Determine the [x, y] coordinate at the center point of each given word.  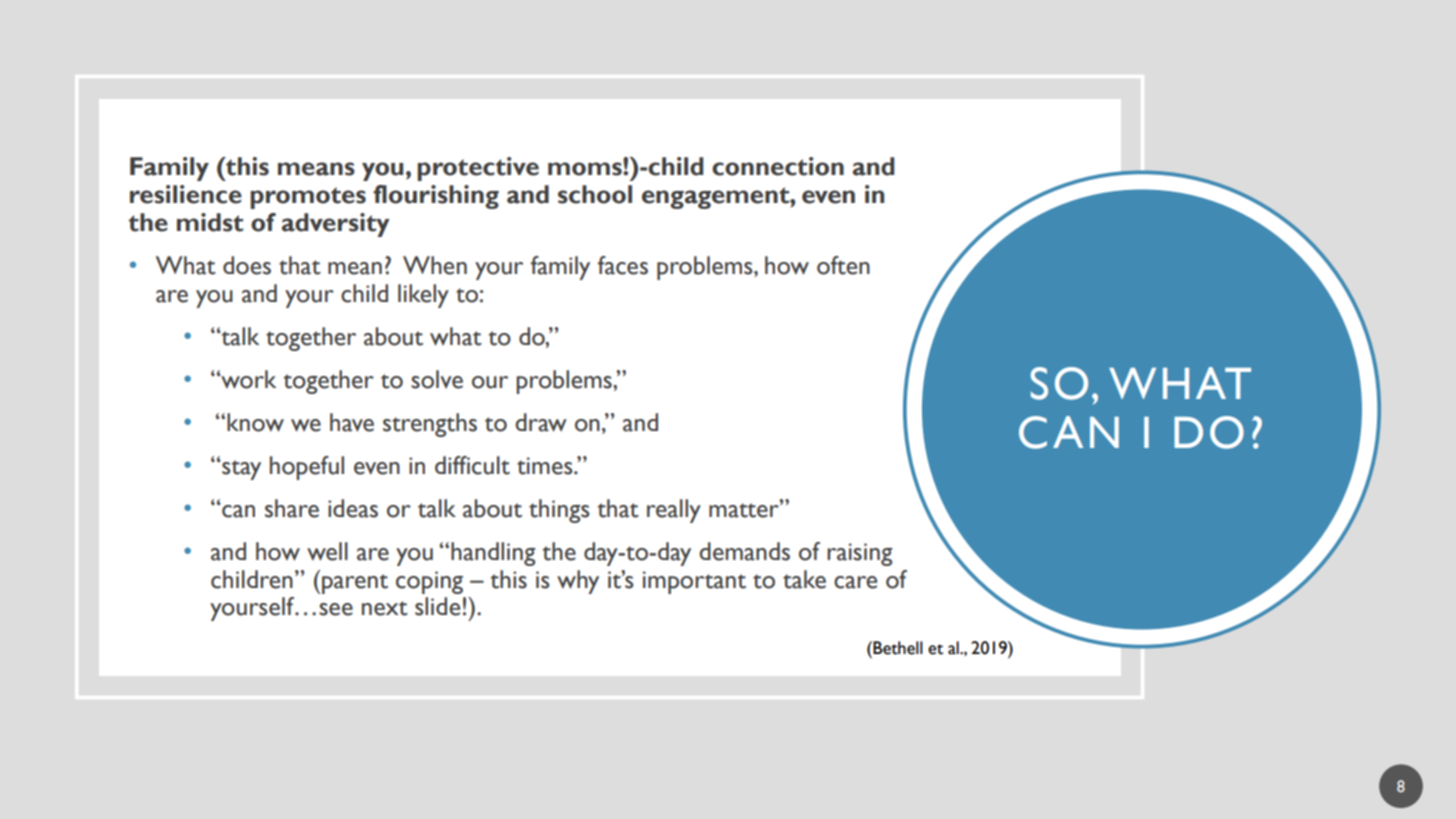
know [255, 422]
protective [478, 169]
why [578, 582]
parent [355, 584]
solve [437, 379]
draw [541, 422]
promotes [308, 198]
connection [778, 166]
